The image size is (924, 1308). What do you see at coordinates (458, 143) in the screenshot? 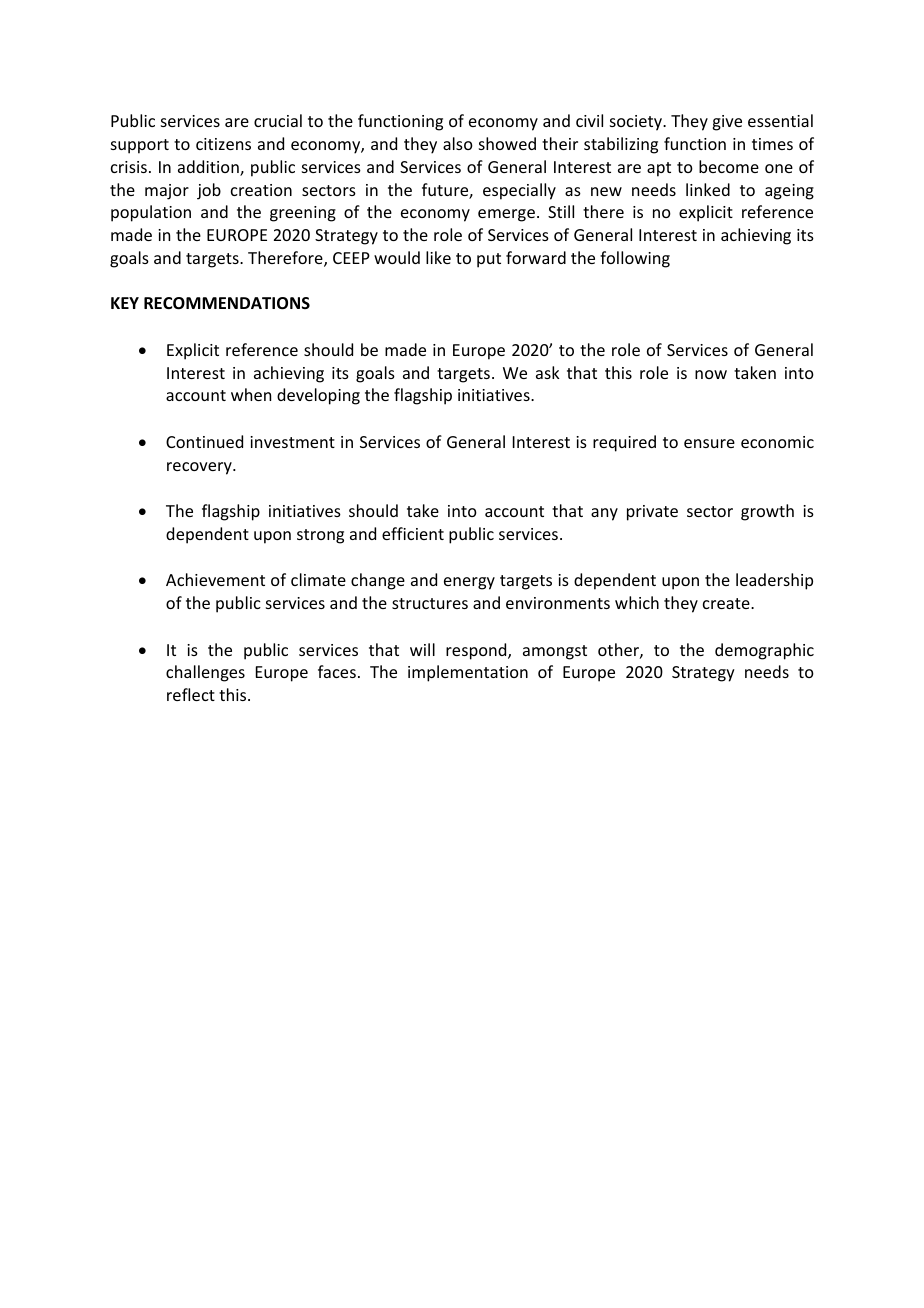
I see `also` at bounding box center [458, 143].
